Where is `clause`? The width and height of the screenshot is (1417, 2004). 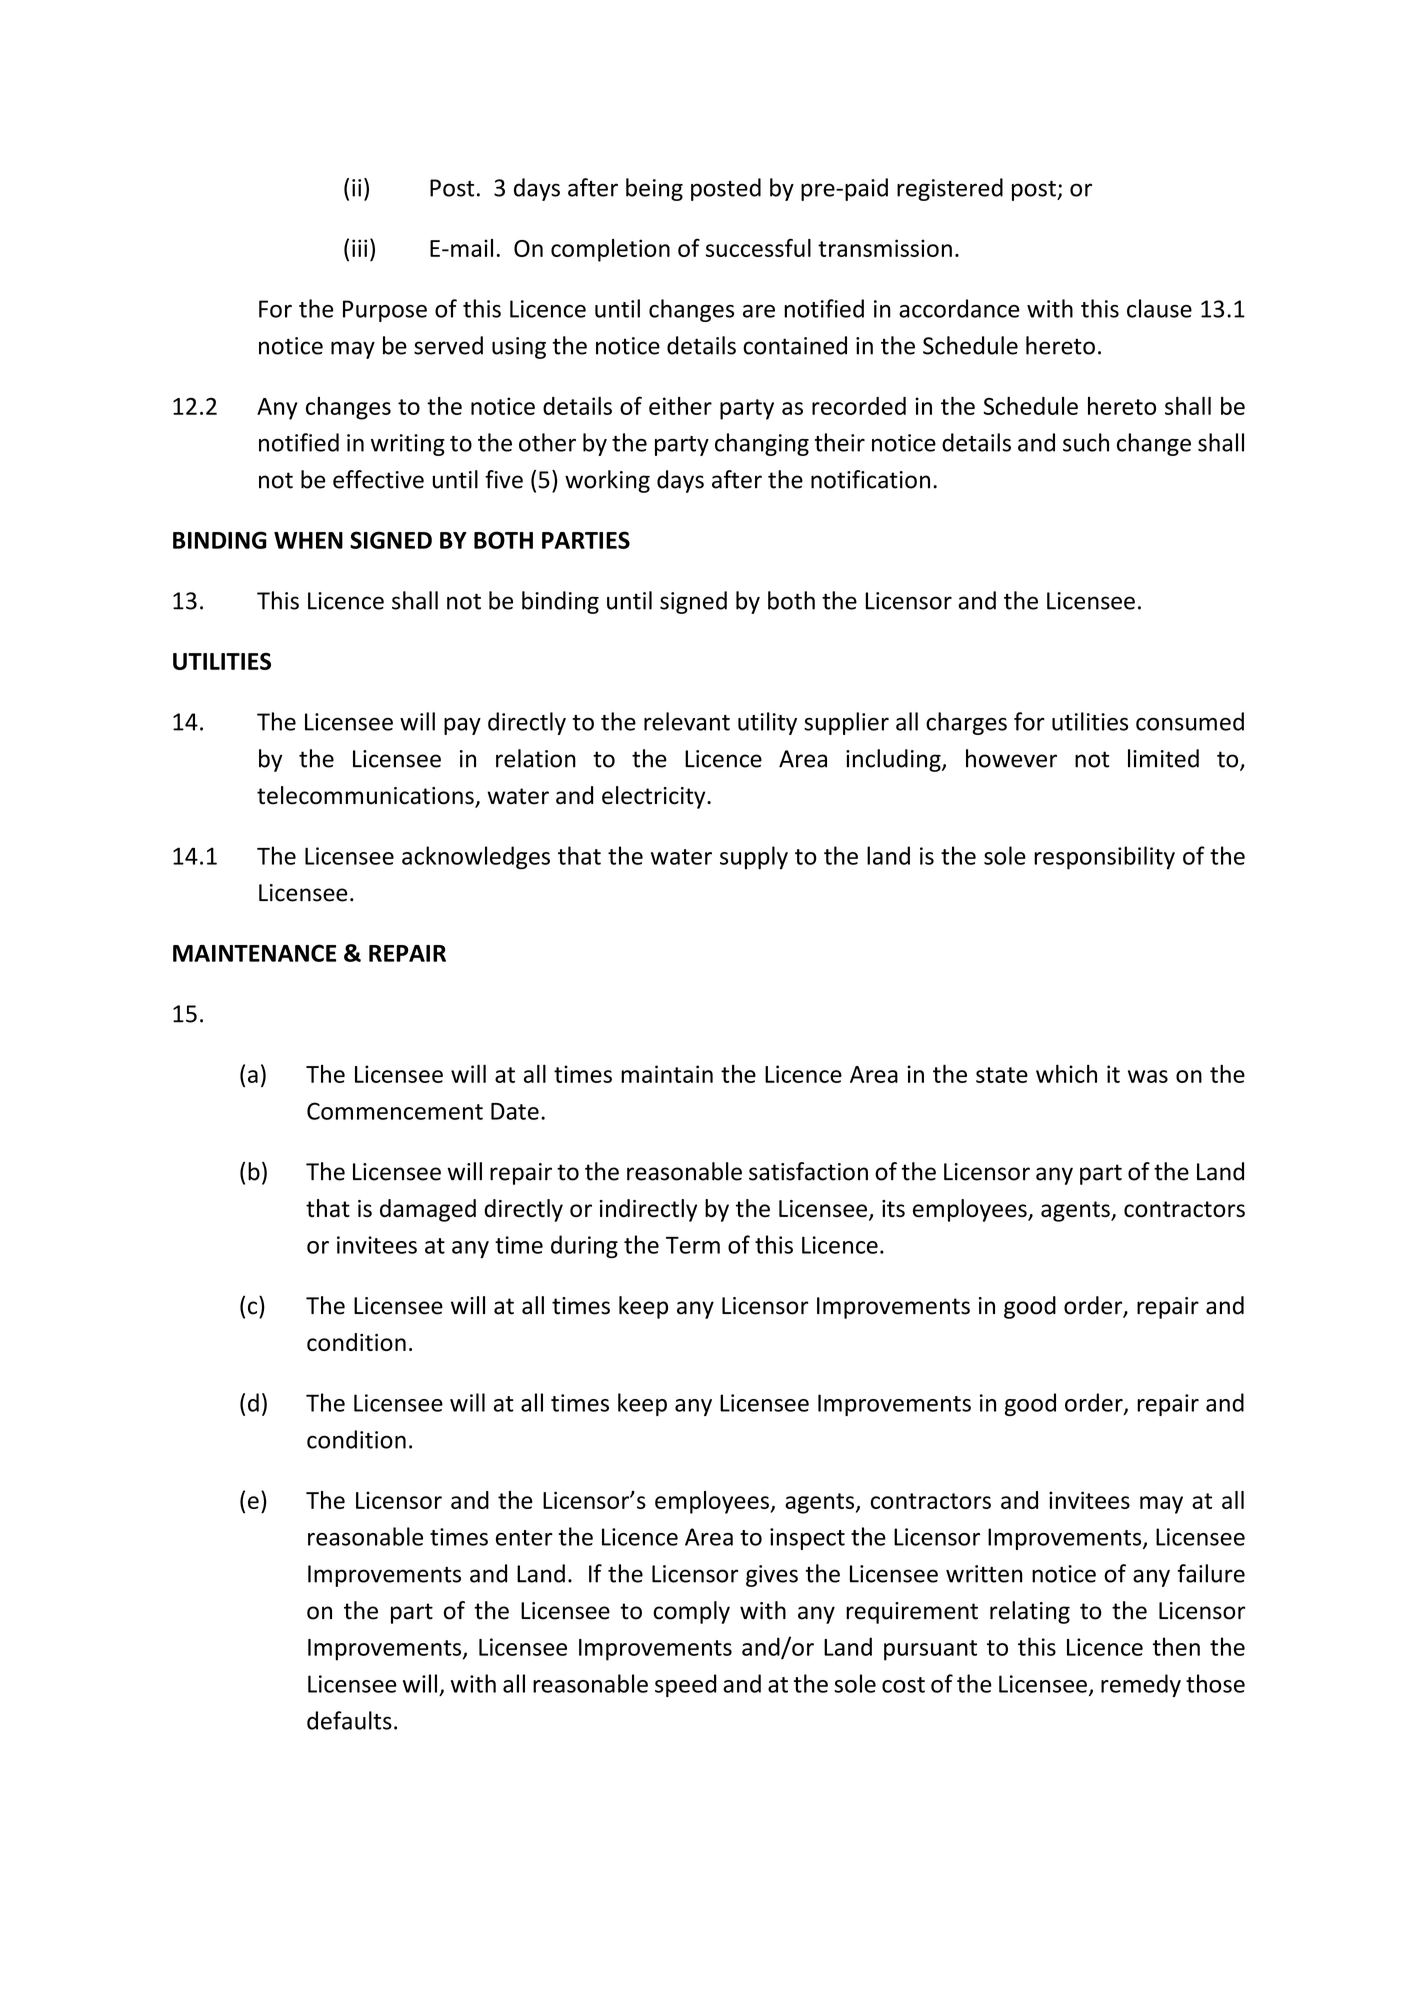 clause is located at coordinates (1159, 308).
